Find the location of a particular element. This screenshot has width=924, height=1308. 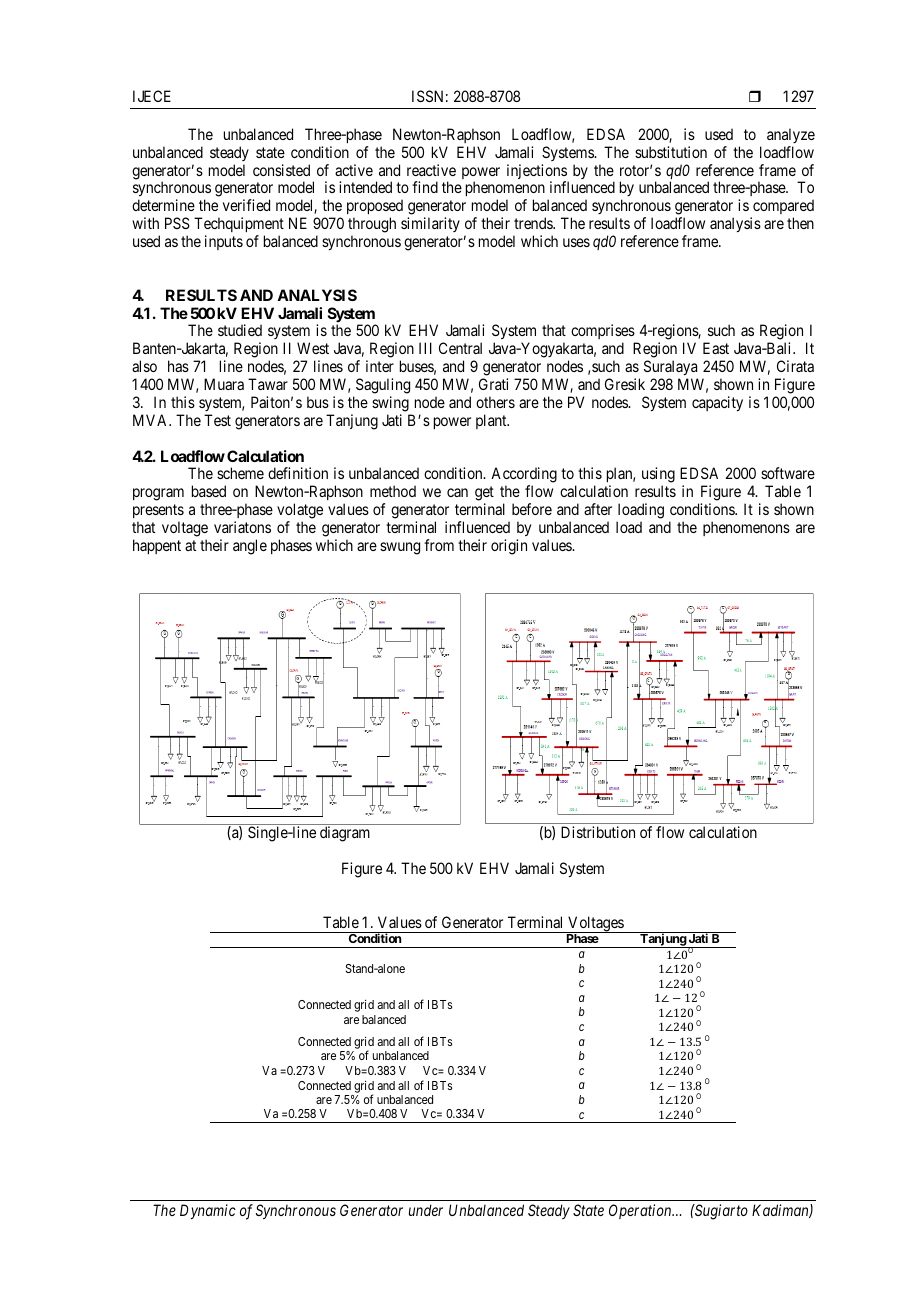

substitution is located at coordinates (671, 152).
